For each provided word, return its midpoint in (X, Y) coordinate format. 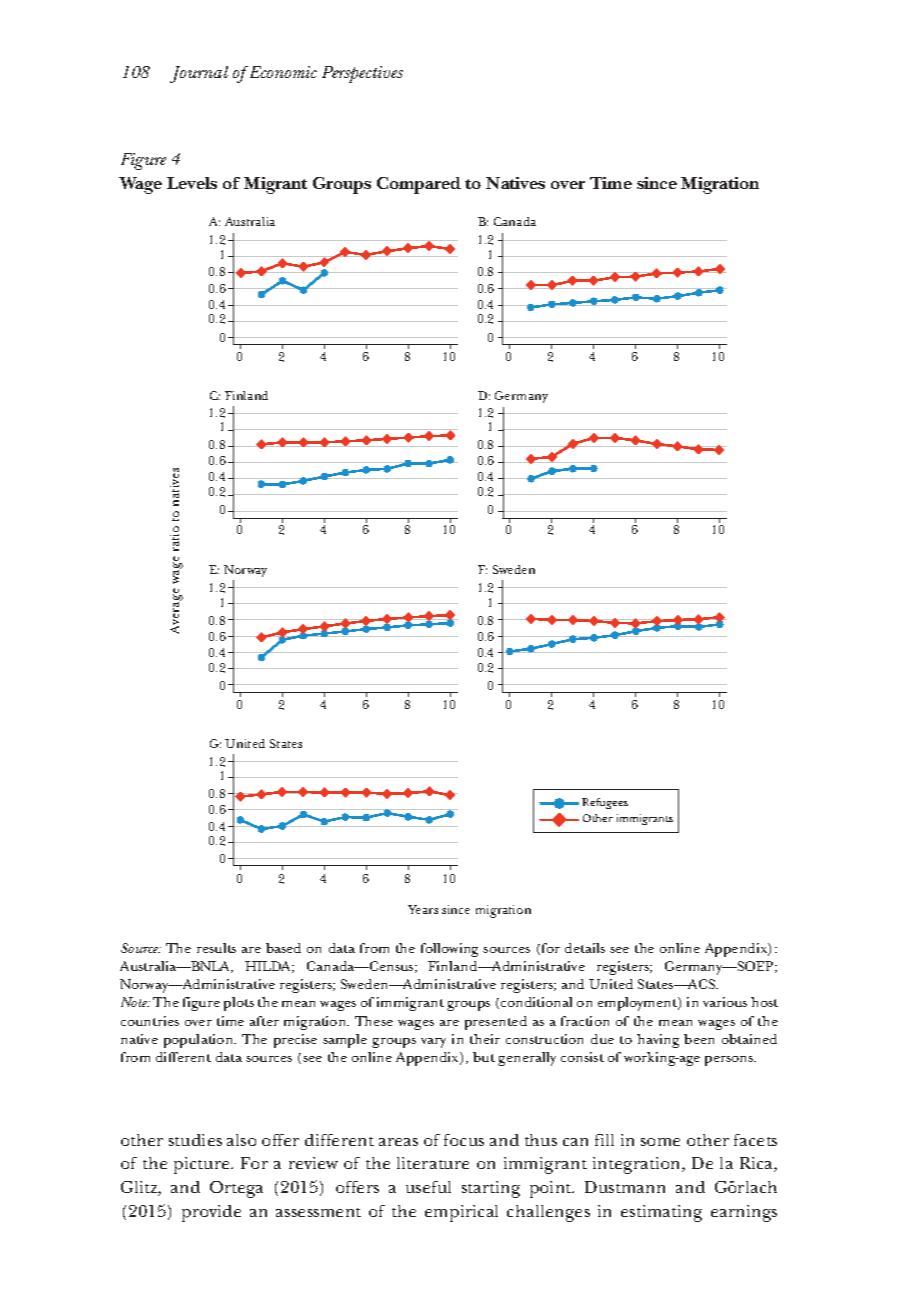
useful (428, 1187)
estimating (661, 1213)
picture (203, 1165)
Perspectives (362, 74)
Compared (419, 185)
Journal (199, 74)
